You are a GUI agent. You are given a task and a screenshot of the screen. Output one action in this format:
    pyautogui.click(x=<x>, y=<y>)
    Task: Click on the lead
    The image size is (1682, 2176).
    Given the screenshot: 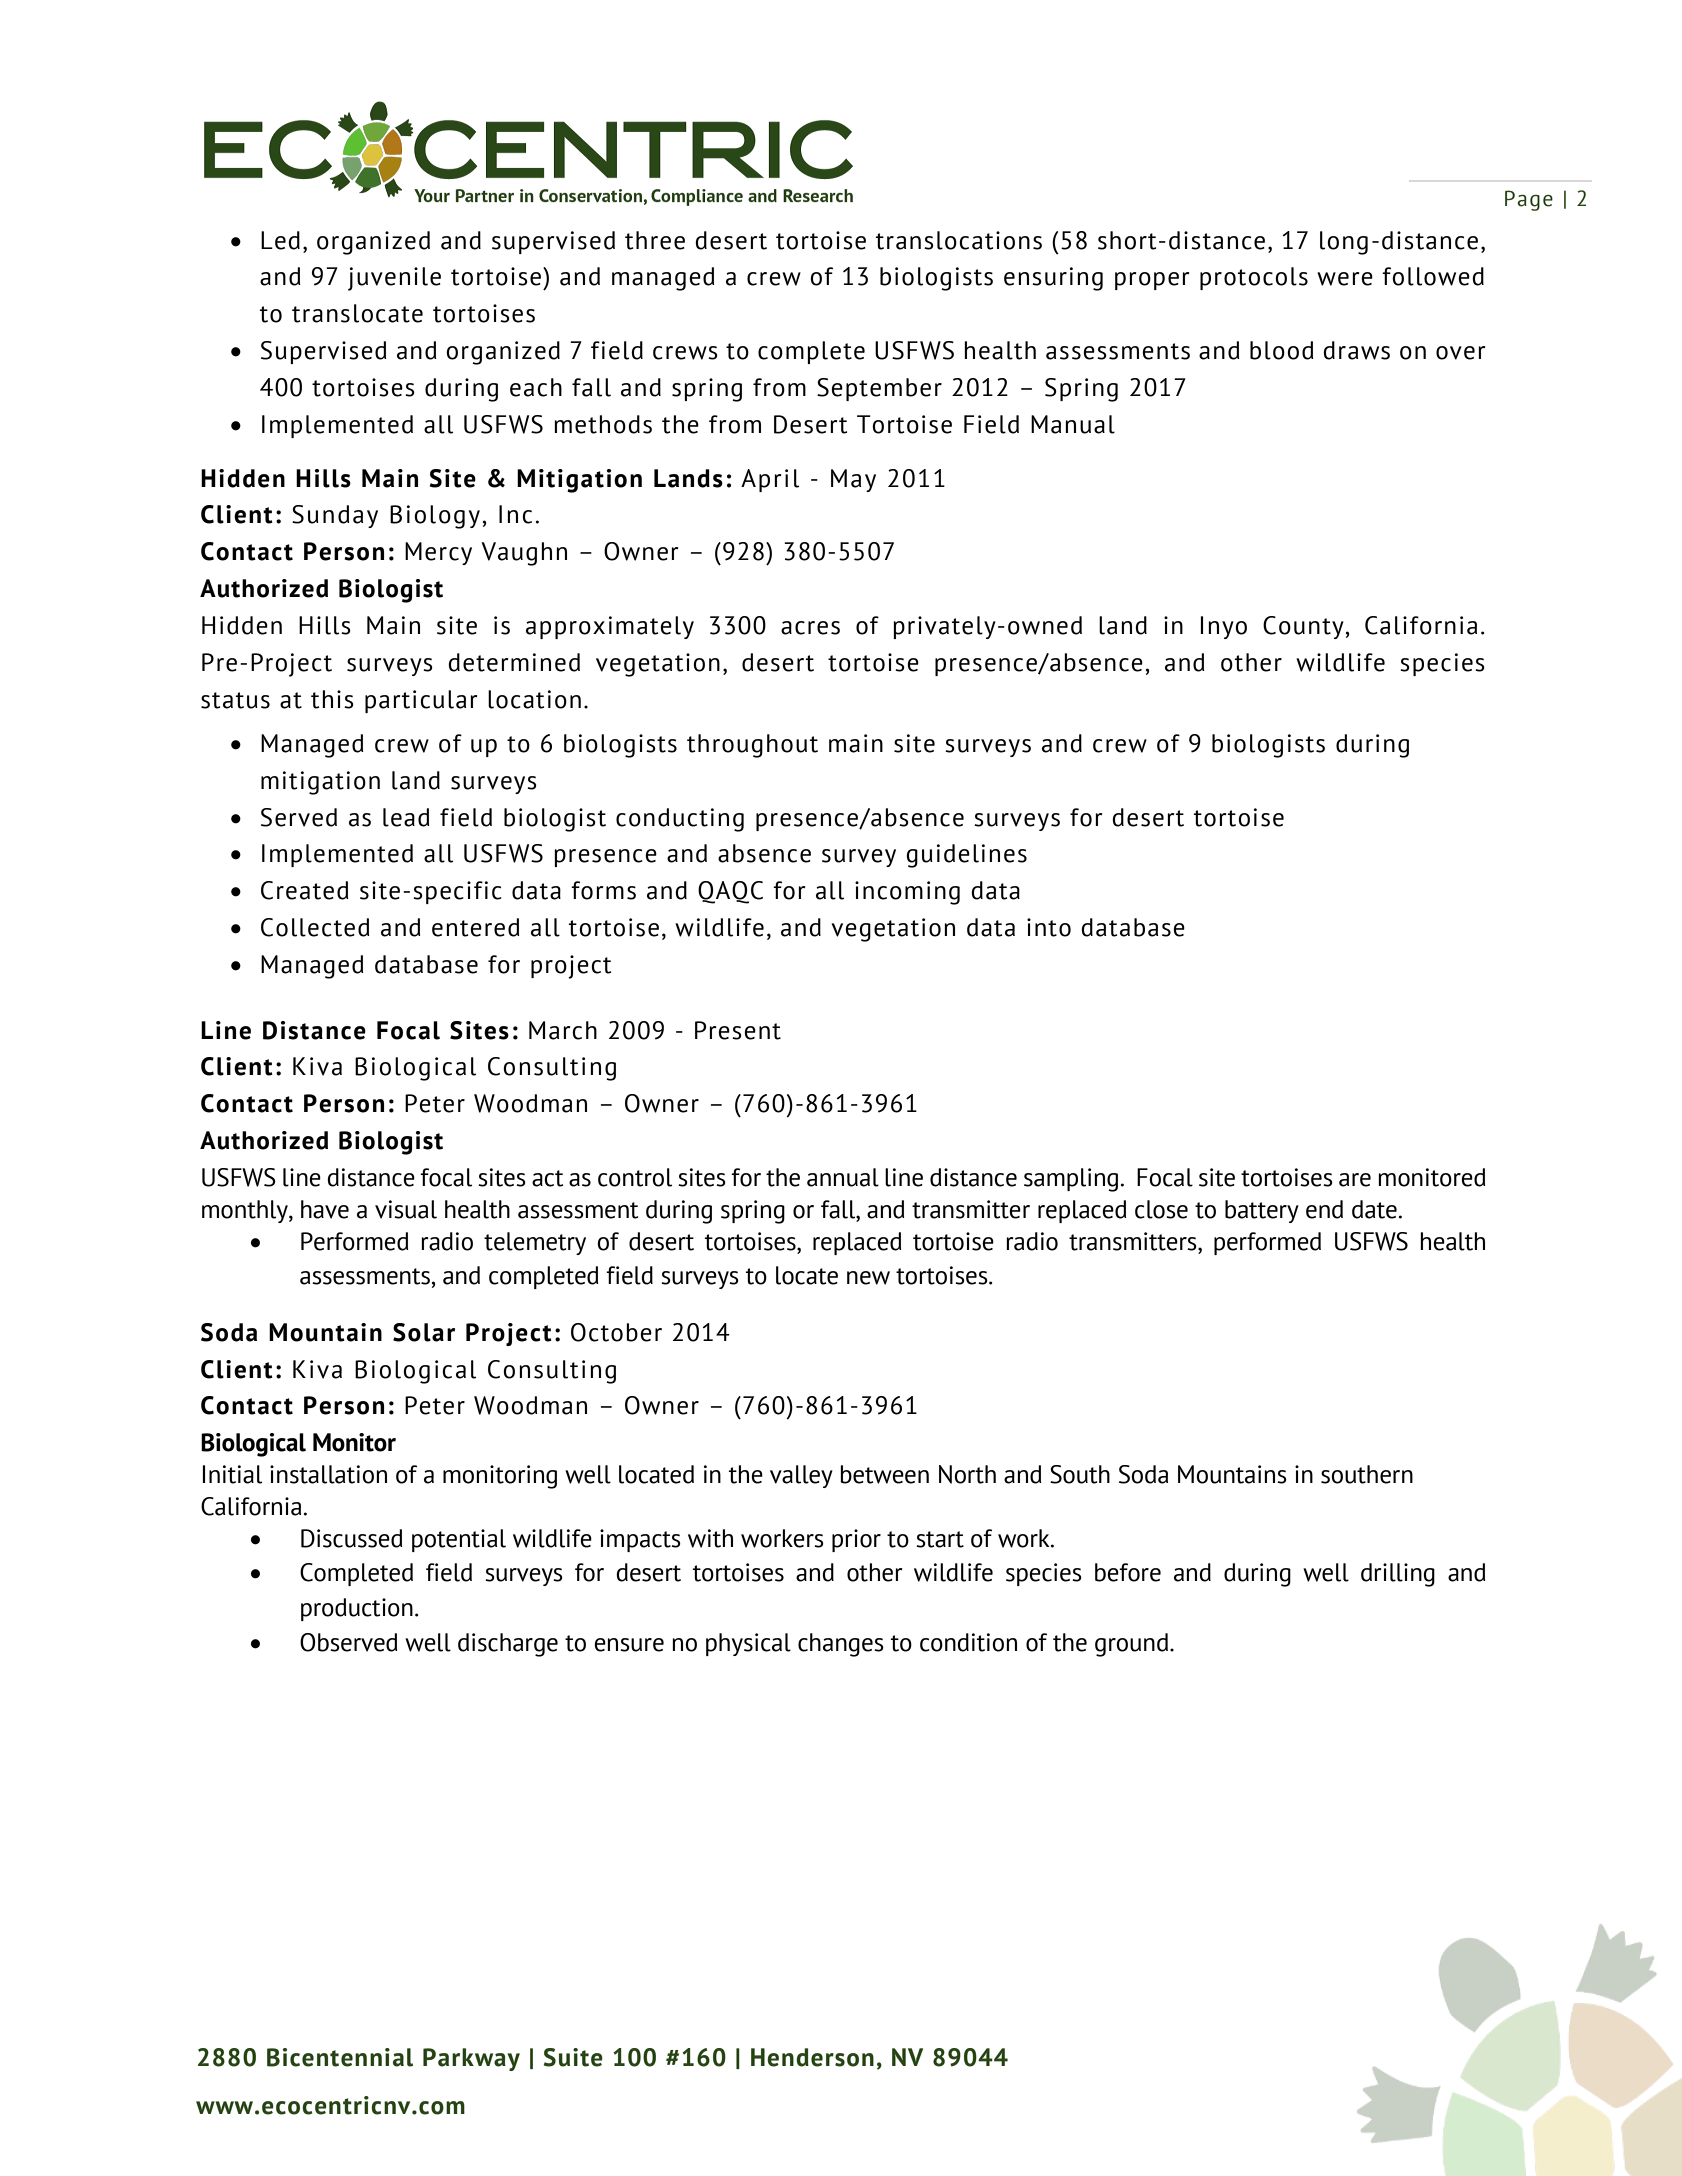 What is the action you would take?
    pyautogui.click(x=406, y=817)
